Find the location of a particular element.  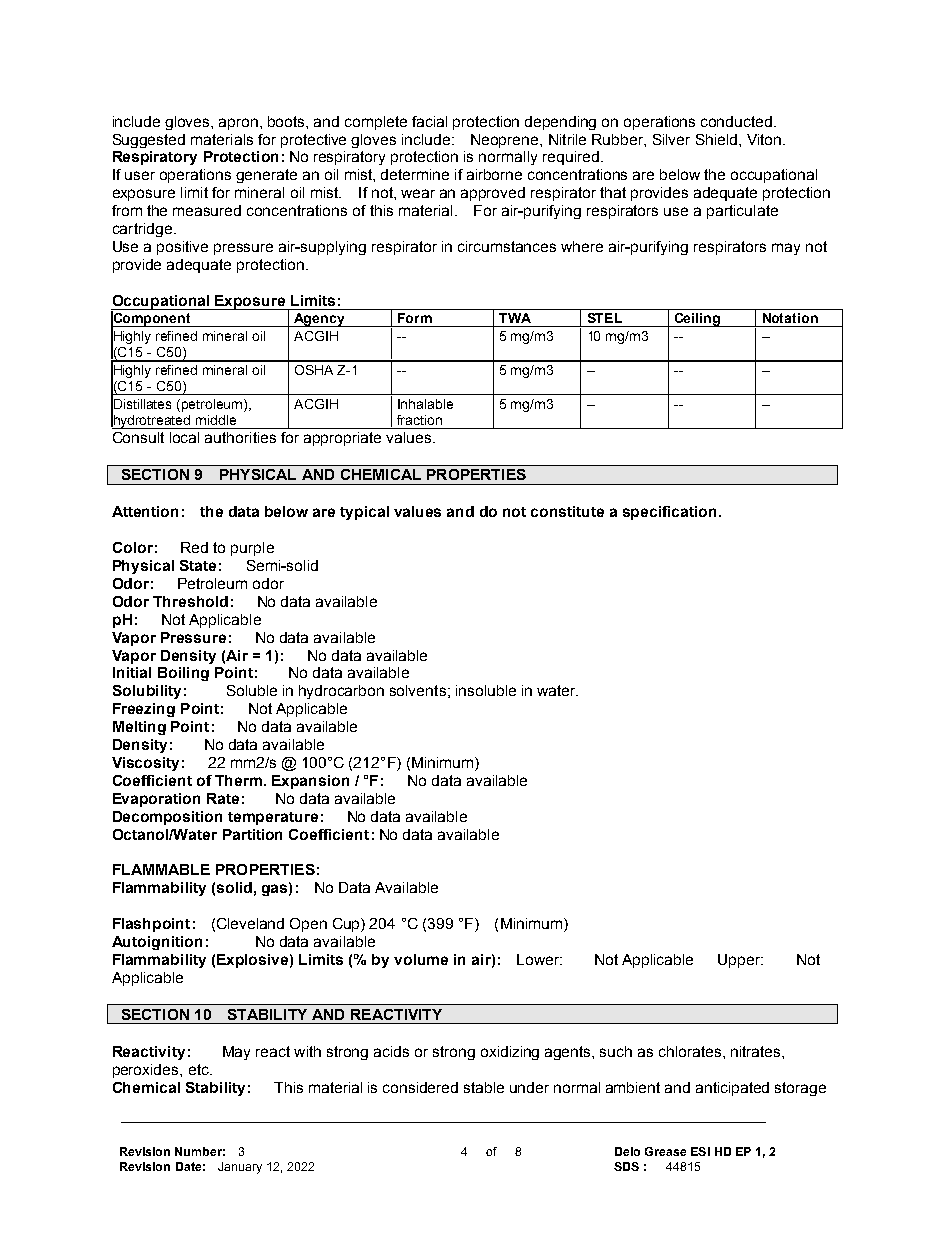

January is located at coordinates (240, 1168).
